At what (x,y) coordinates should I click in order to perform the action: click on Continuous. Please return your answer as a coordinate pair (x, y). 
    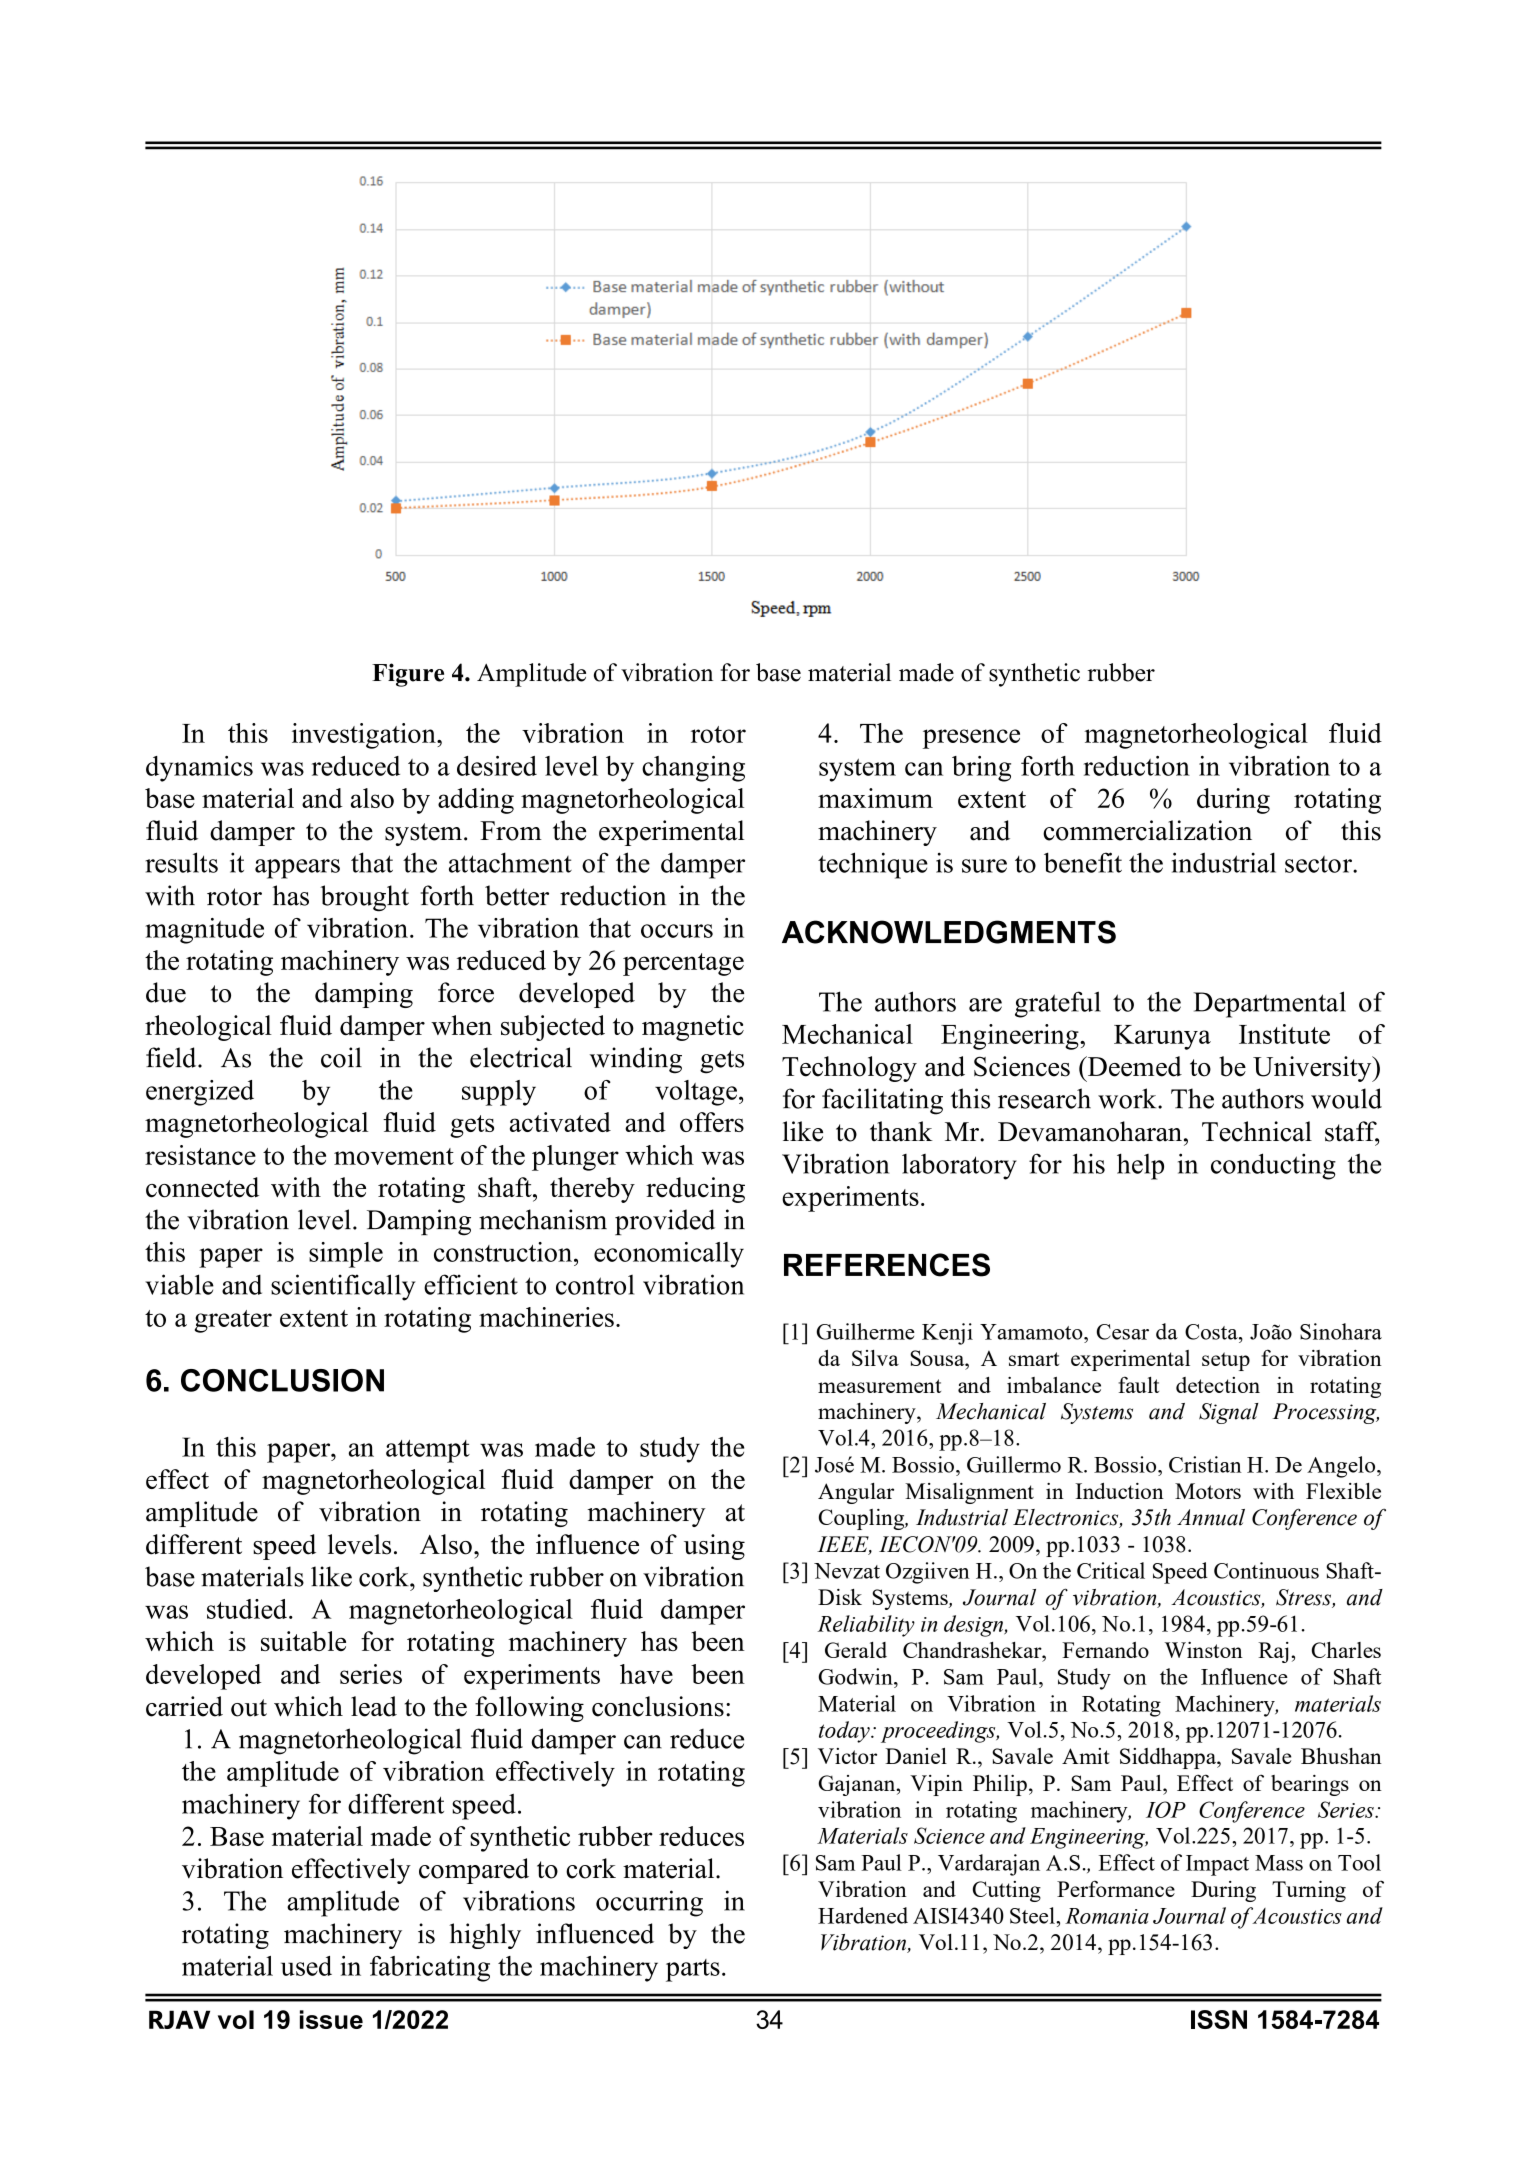
    Looking at the image, I should click on (1266, 1570).
